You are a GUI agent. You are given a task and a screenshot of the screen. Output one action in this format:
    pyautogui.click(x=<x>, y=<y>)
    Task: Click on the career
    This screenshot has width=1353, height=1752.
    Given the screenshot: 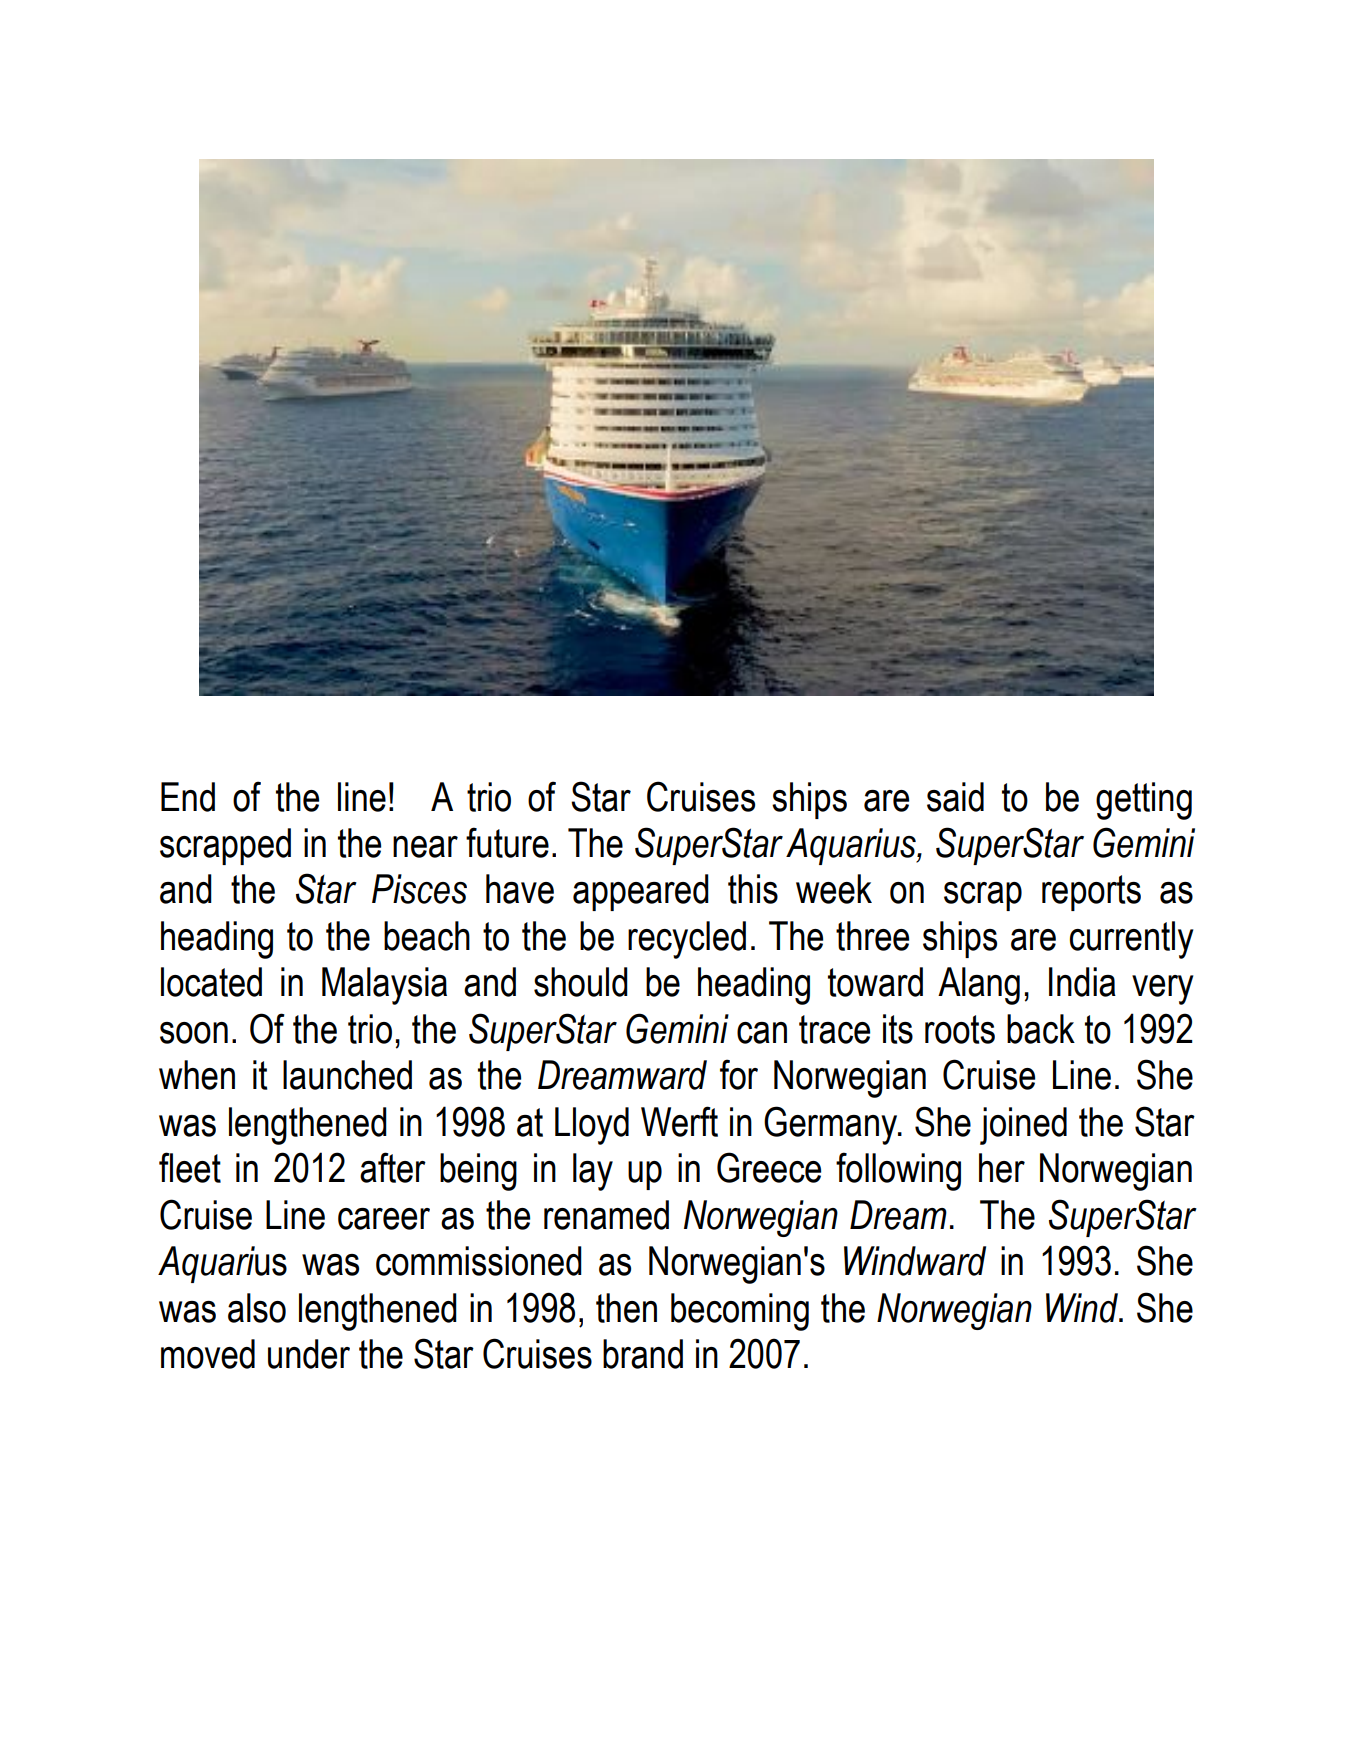 What is the action you would take?
    pyautogui.click(x=384, y=1219)
